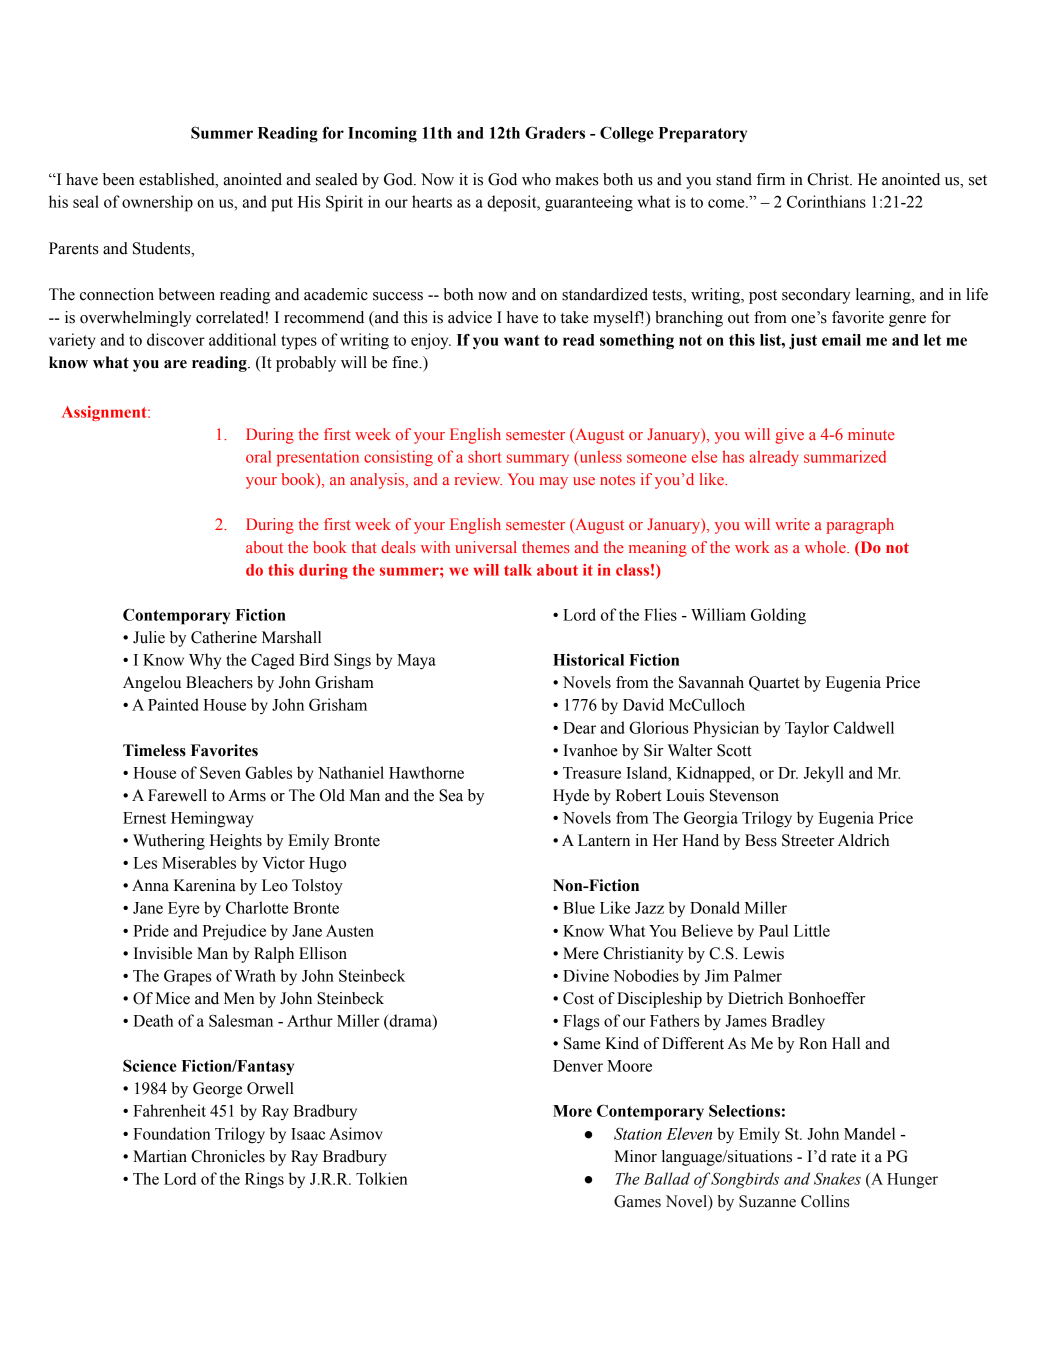 This document has width=1044, height=1351. What do you see at coordinates (258, 456) in the document?
I see `oral` at bounding box center [258, 456].
